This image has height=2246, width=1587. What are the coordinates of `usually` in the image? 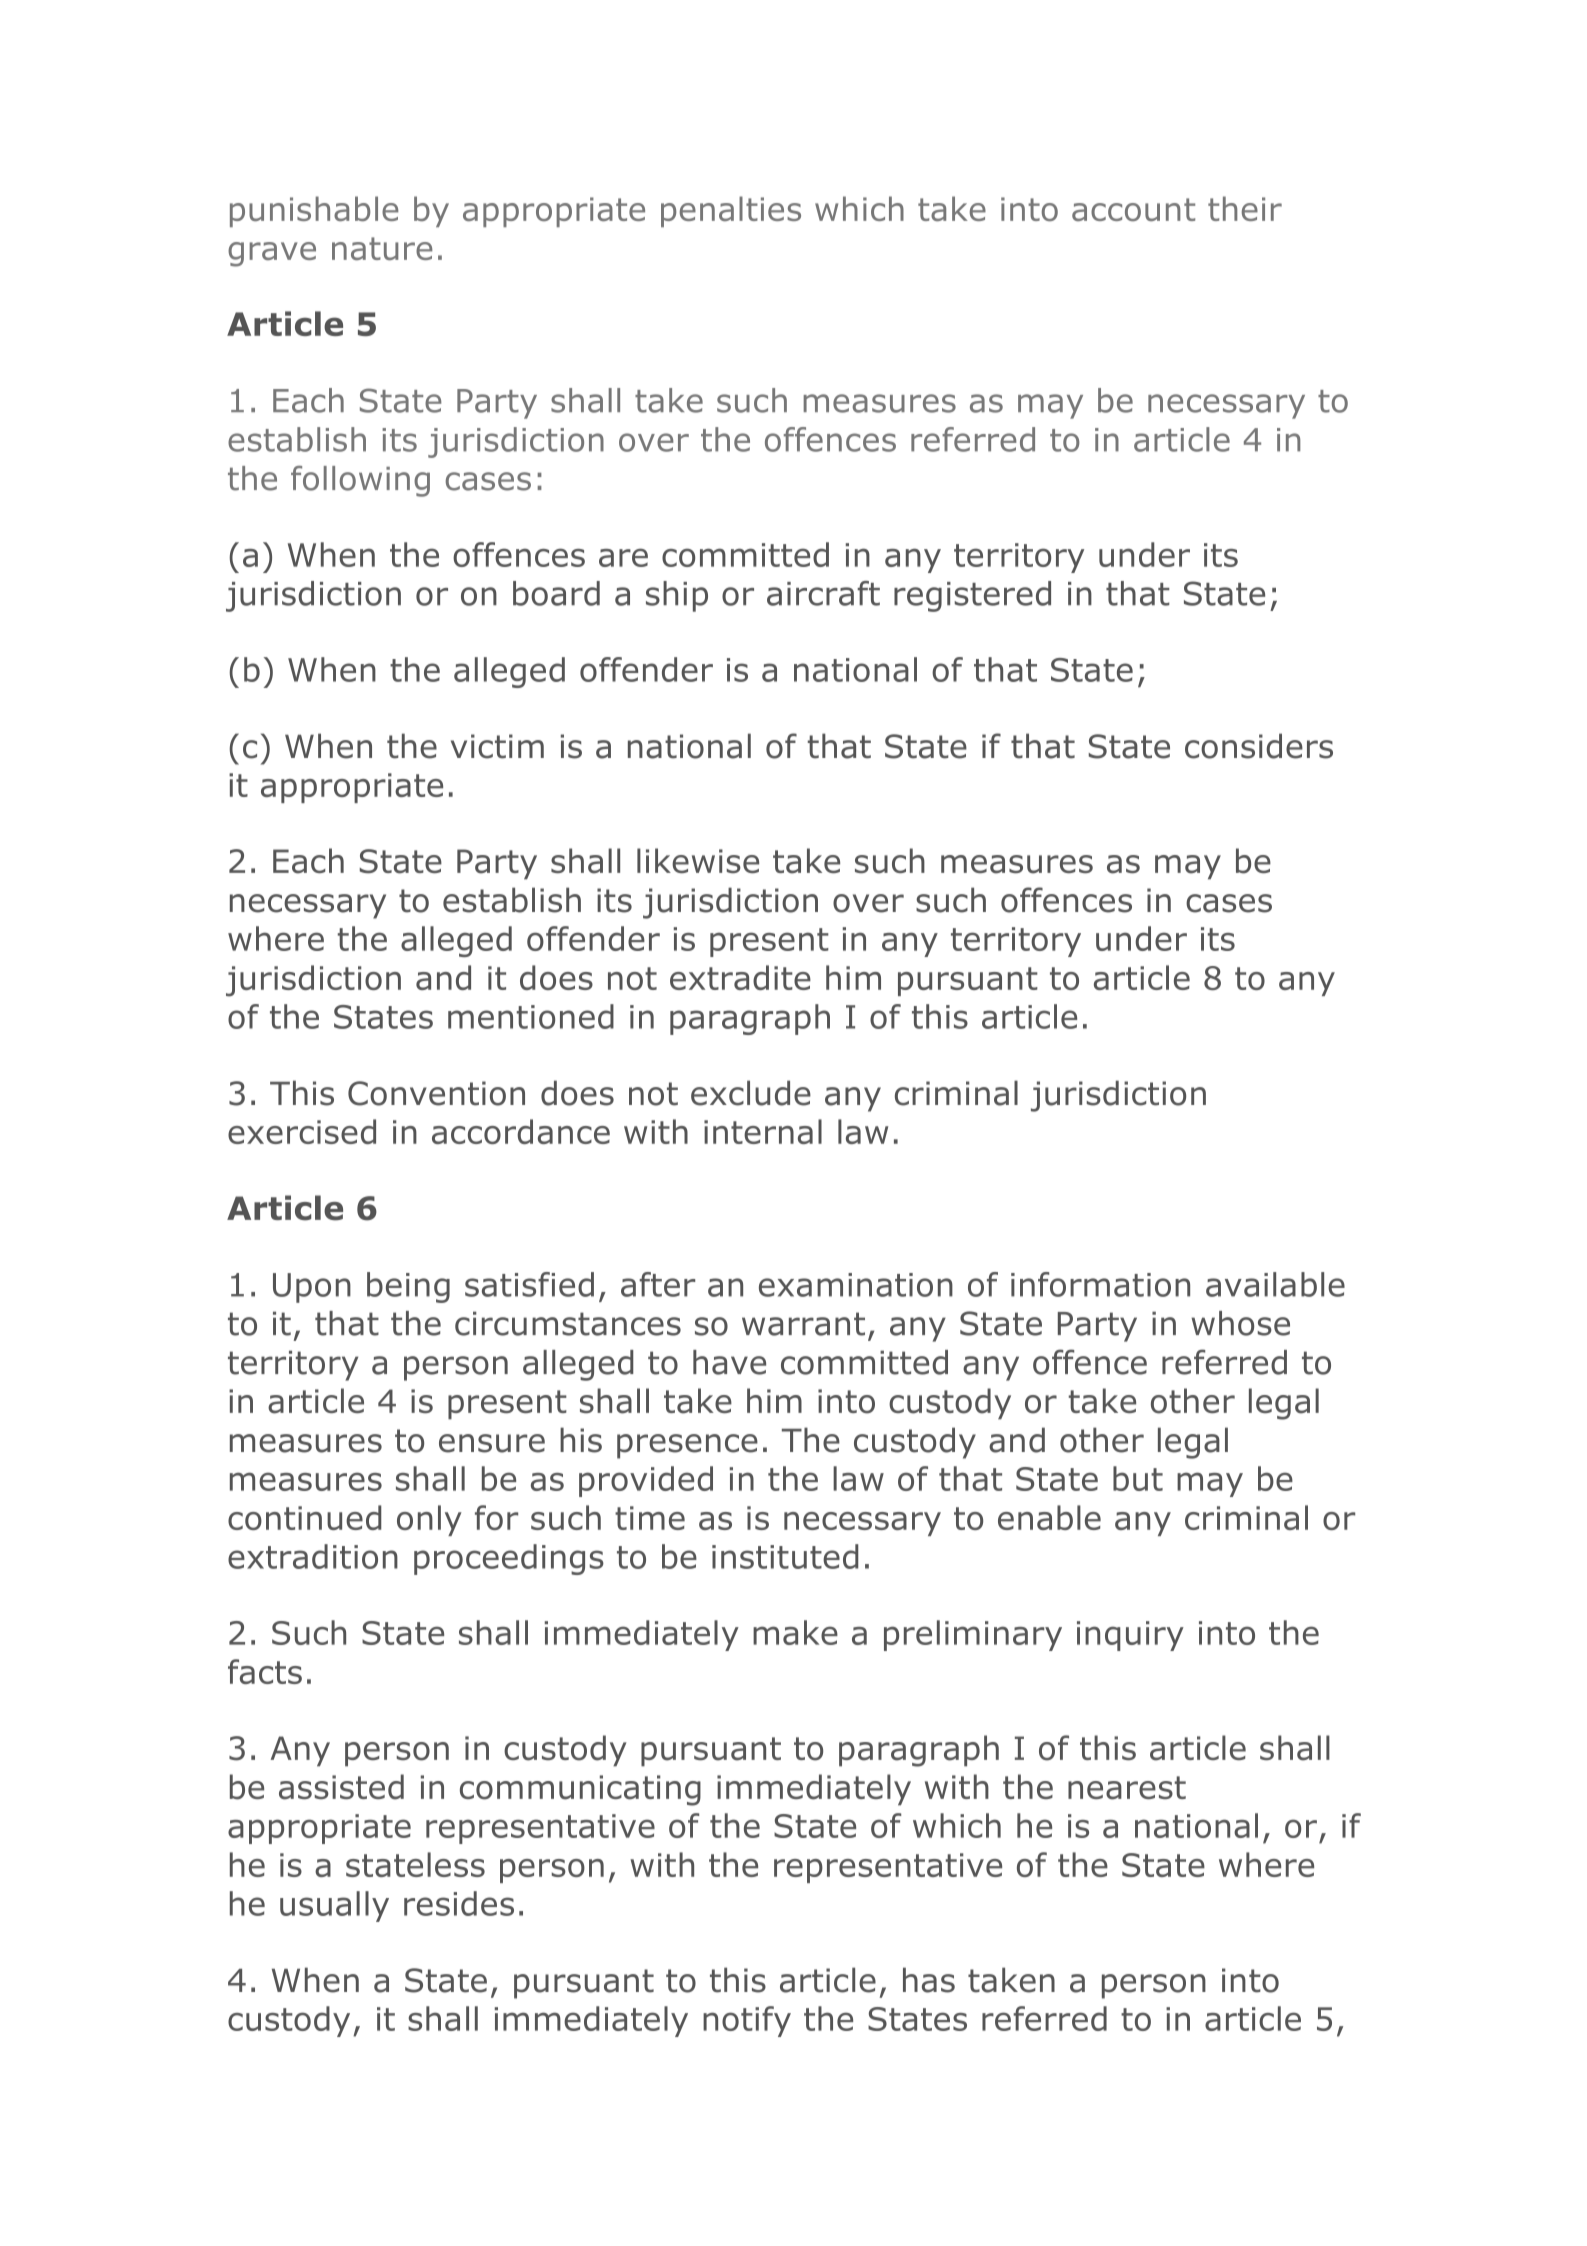 It's located at (334, 1906).
